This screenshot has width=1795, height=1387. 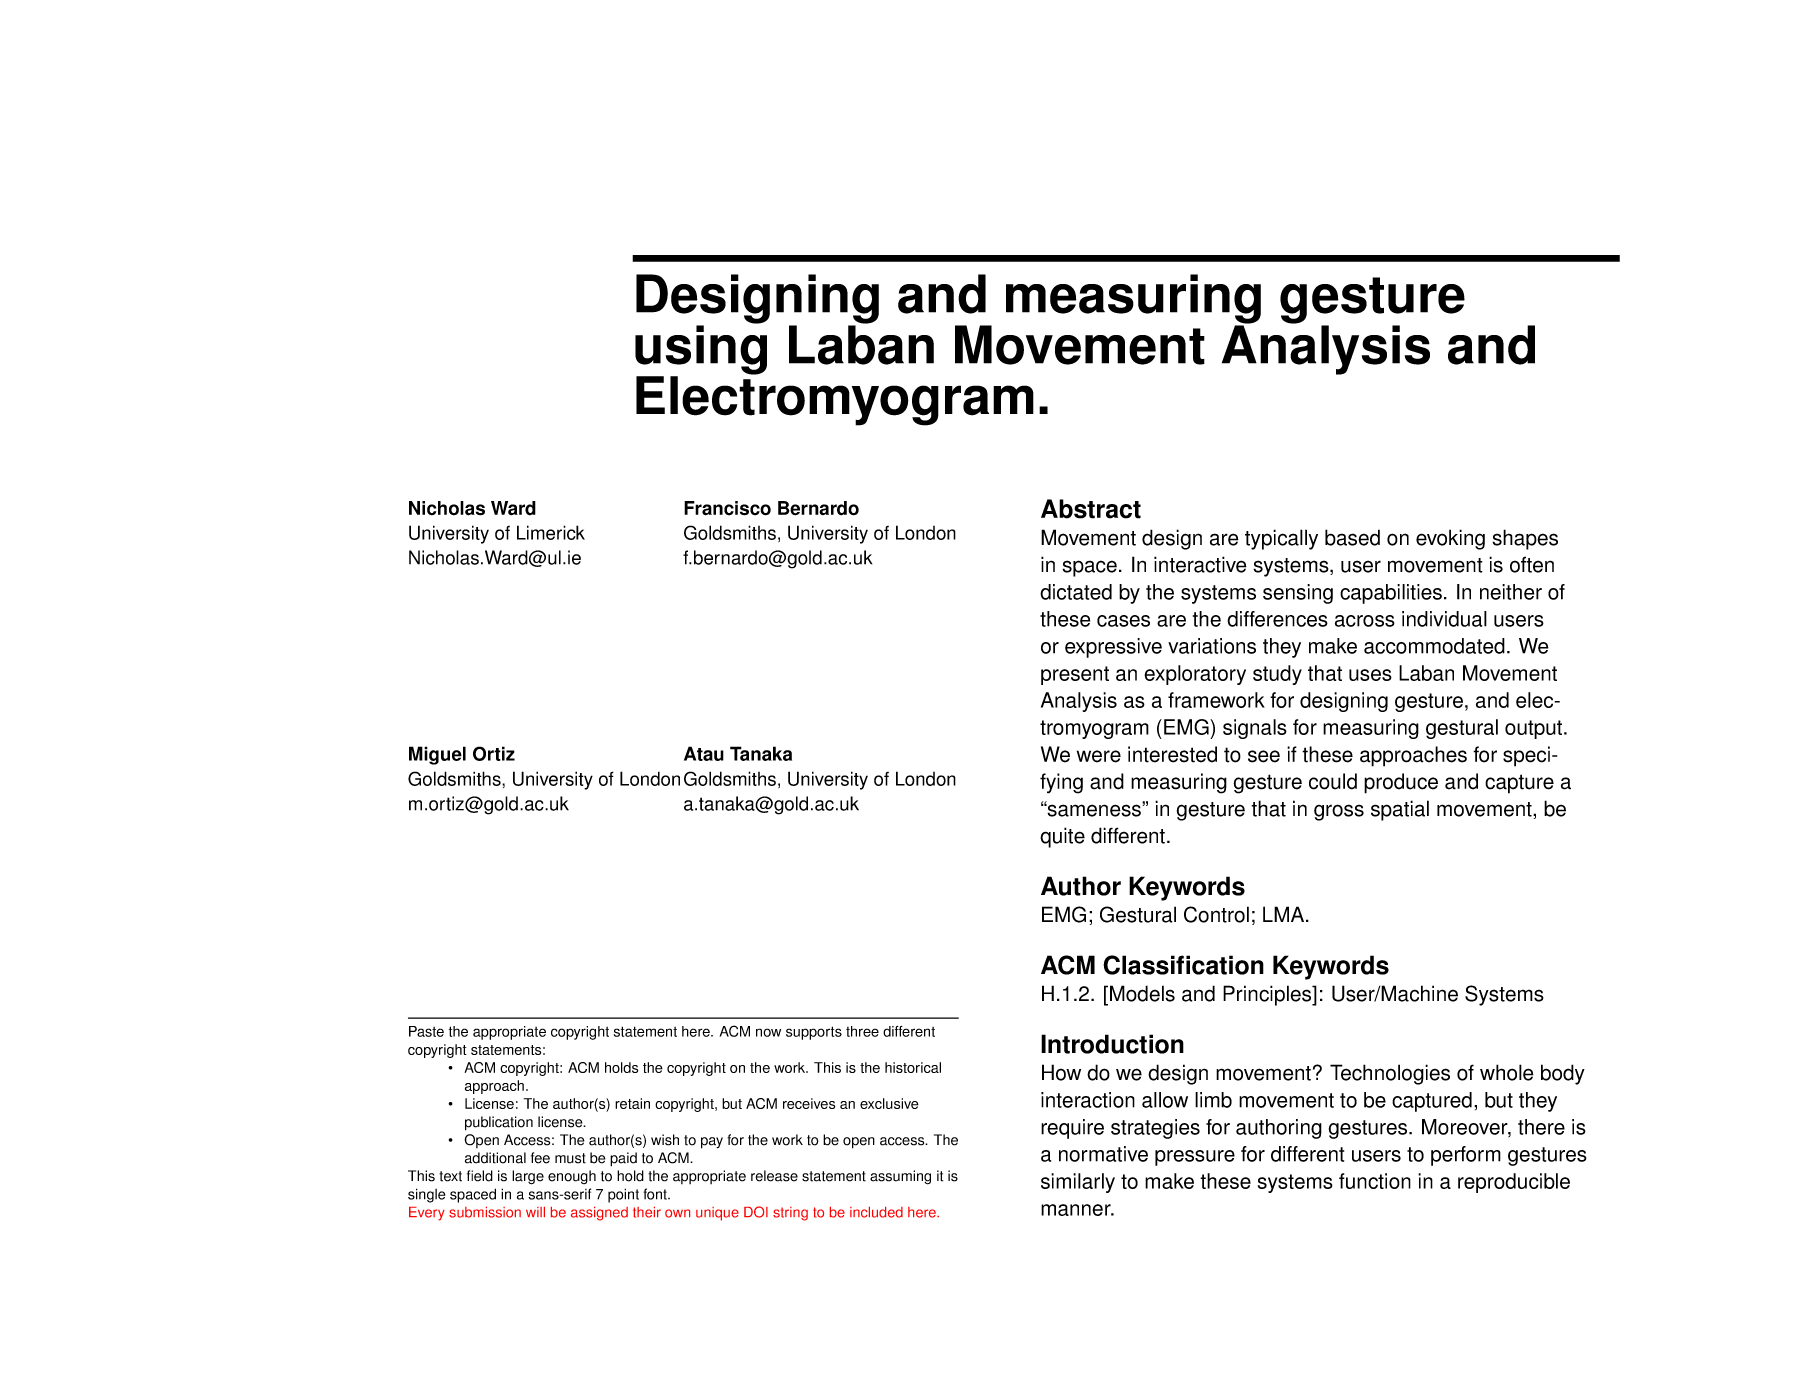 I want to click on Abstract, so click(x=1091, y=509).
